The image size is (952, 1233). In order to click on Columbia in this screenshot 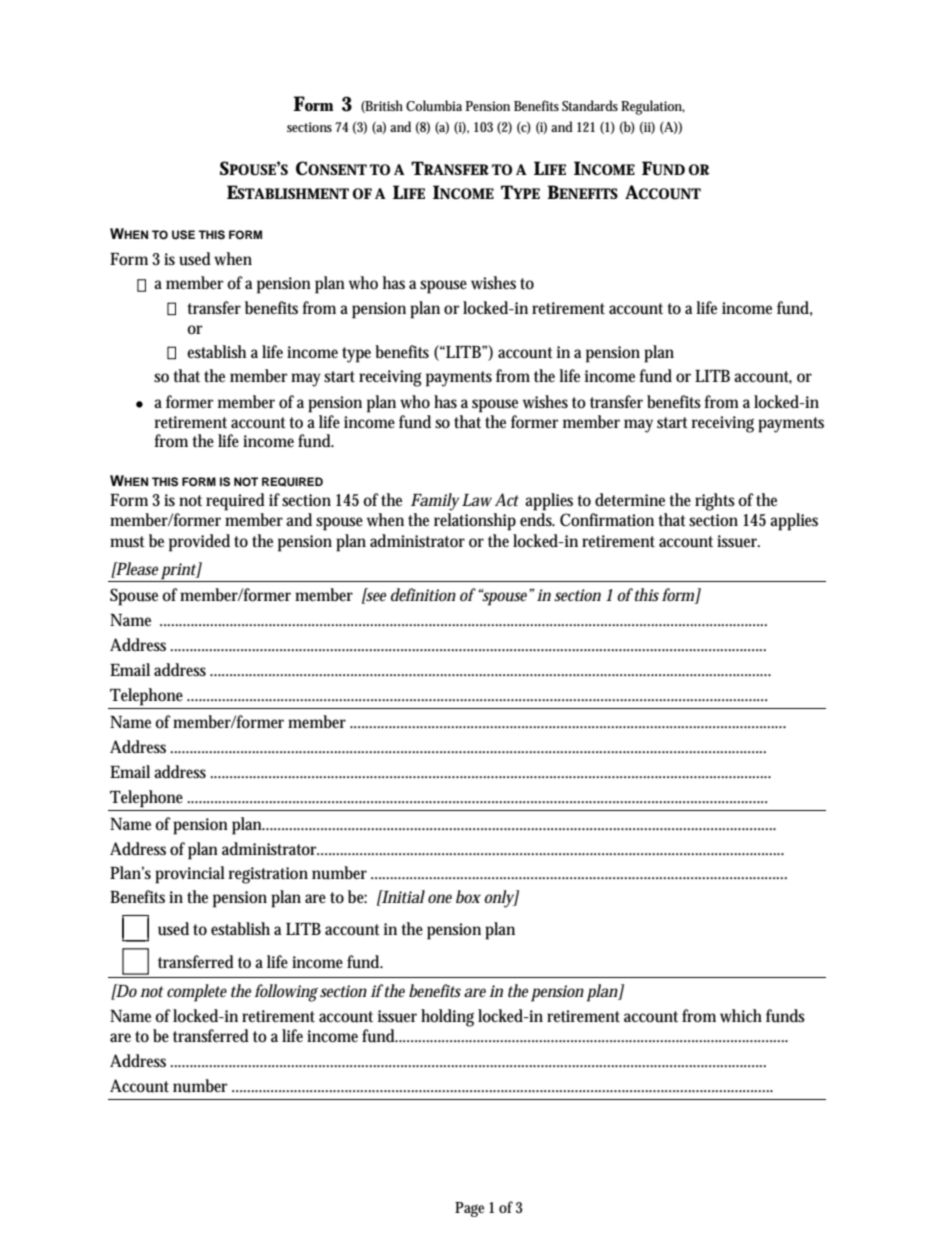, I will do `click(434, 105)`.
